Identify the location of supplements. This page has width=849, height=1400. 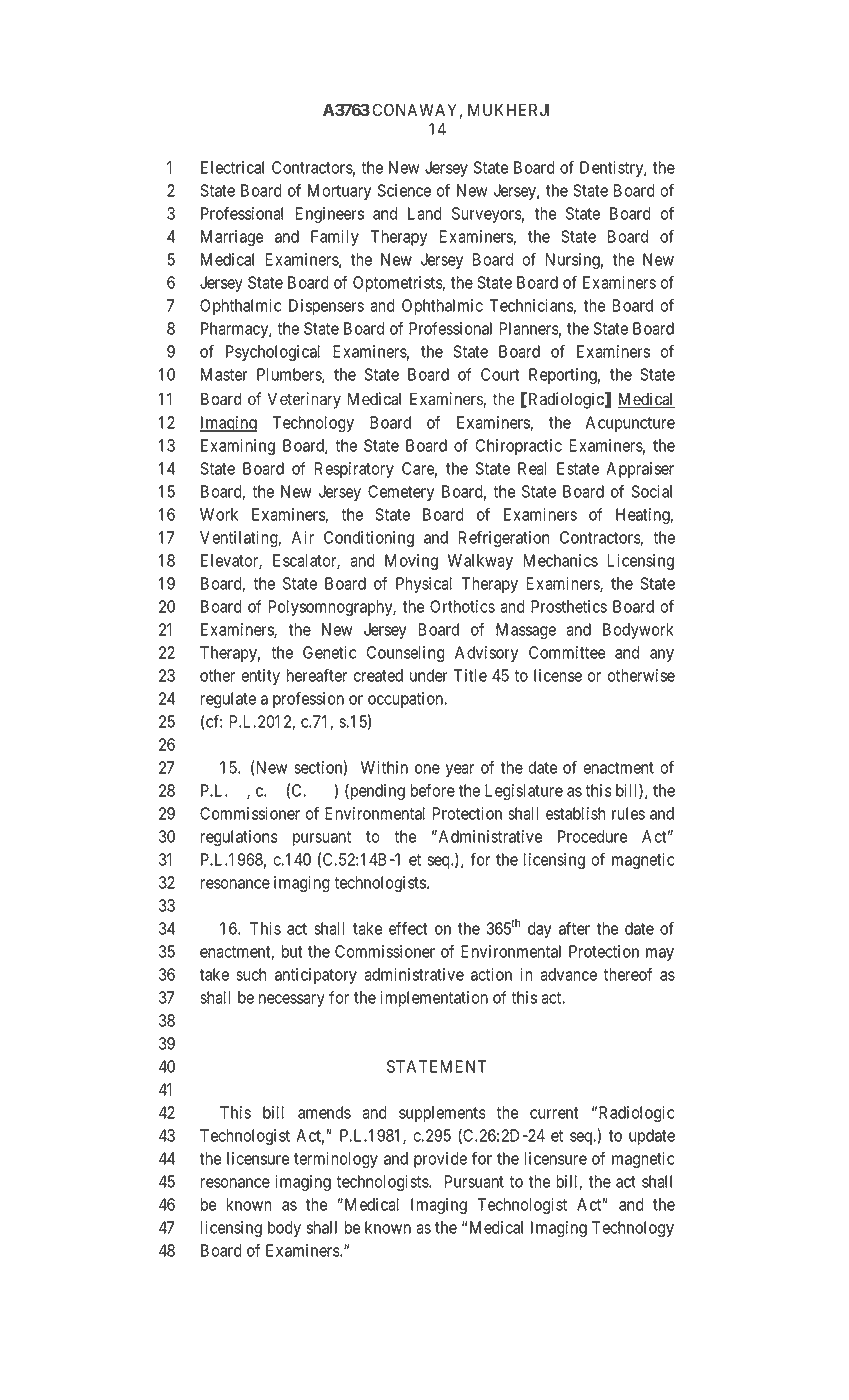
(442, 1114).
